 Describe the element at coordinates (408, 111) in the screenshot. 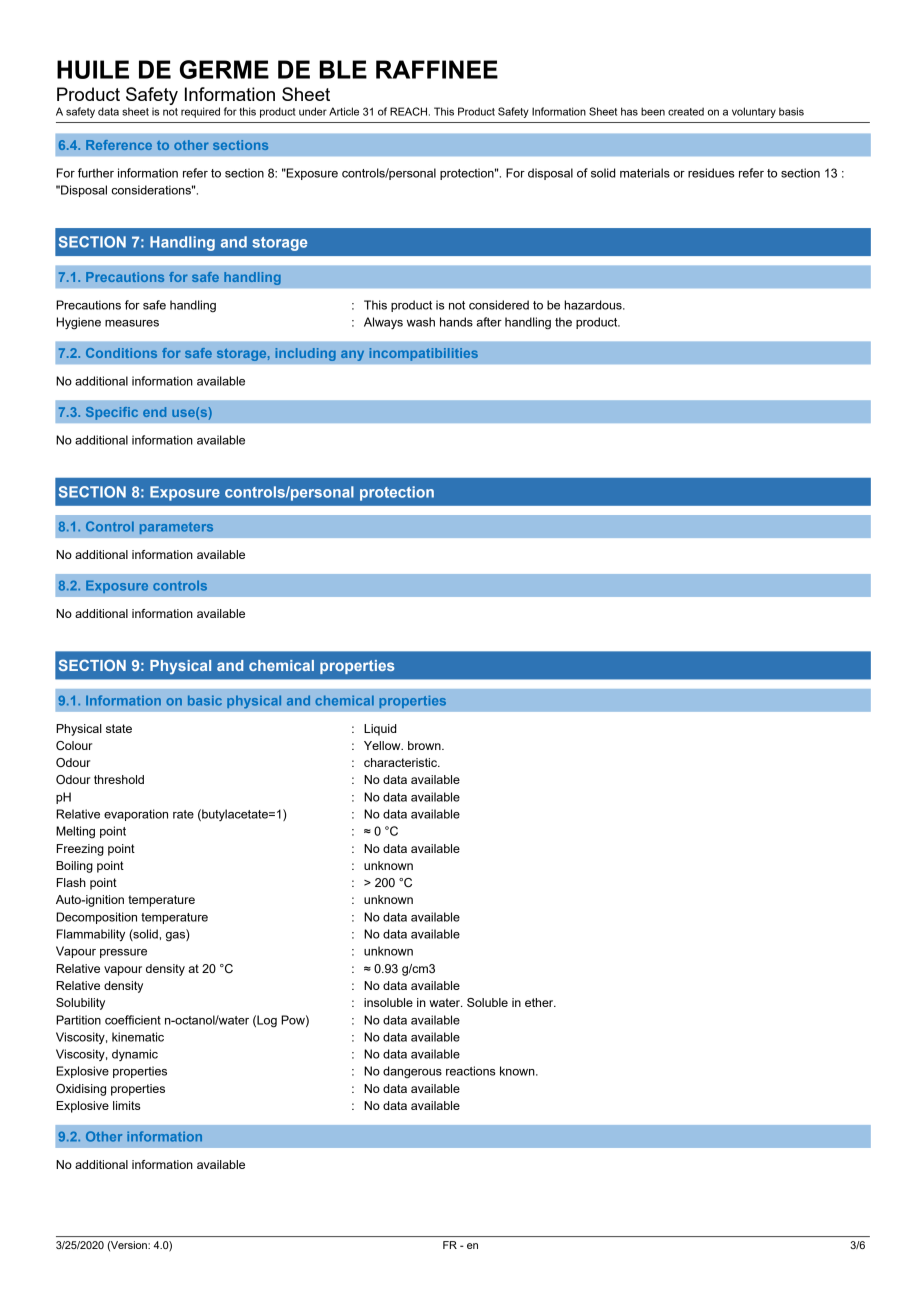

I see `REACH` at that location.
